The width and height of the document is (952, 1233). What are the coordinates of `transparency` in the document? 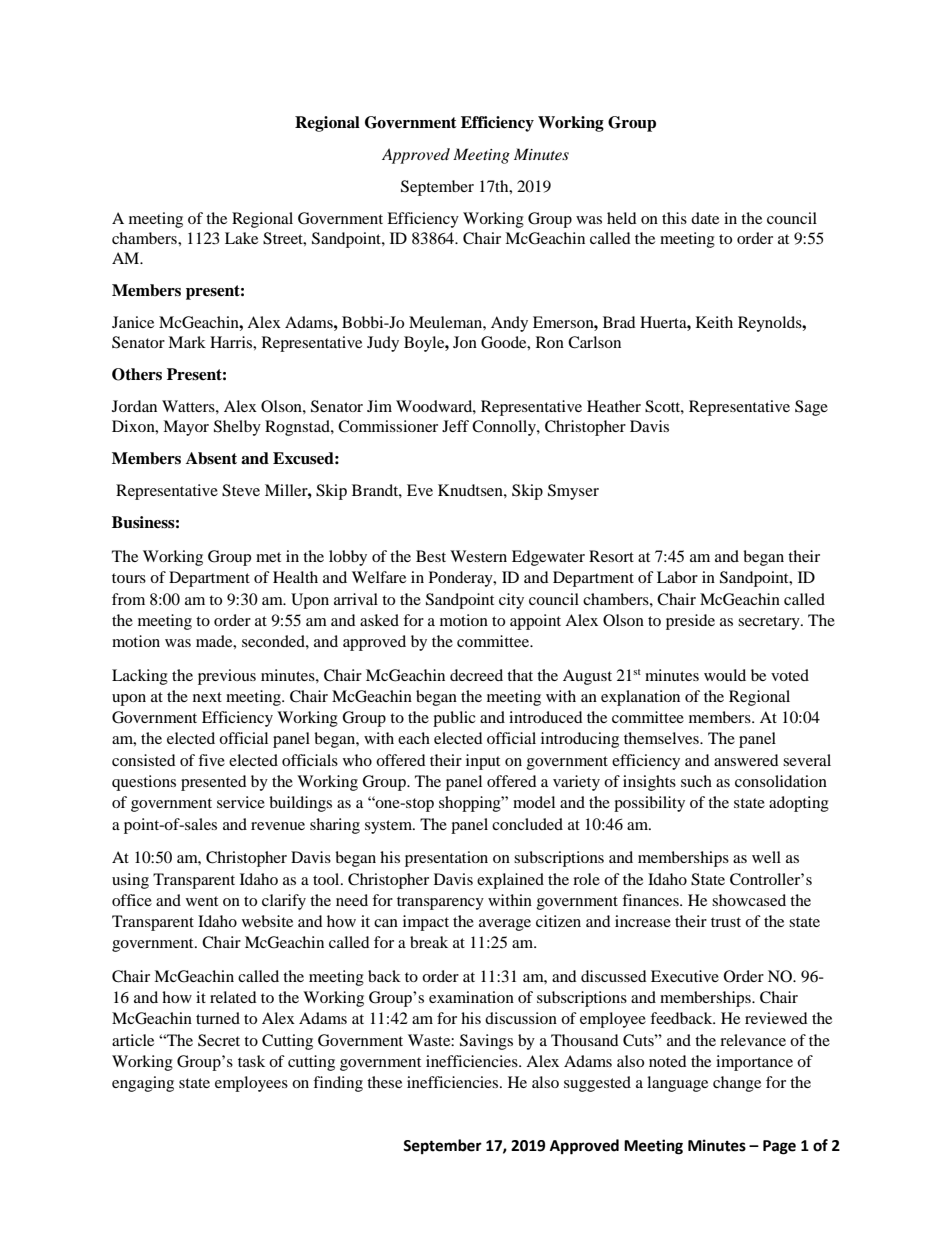 It's located at (440, 903).
